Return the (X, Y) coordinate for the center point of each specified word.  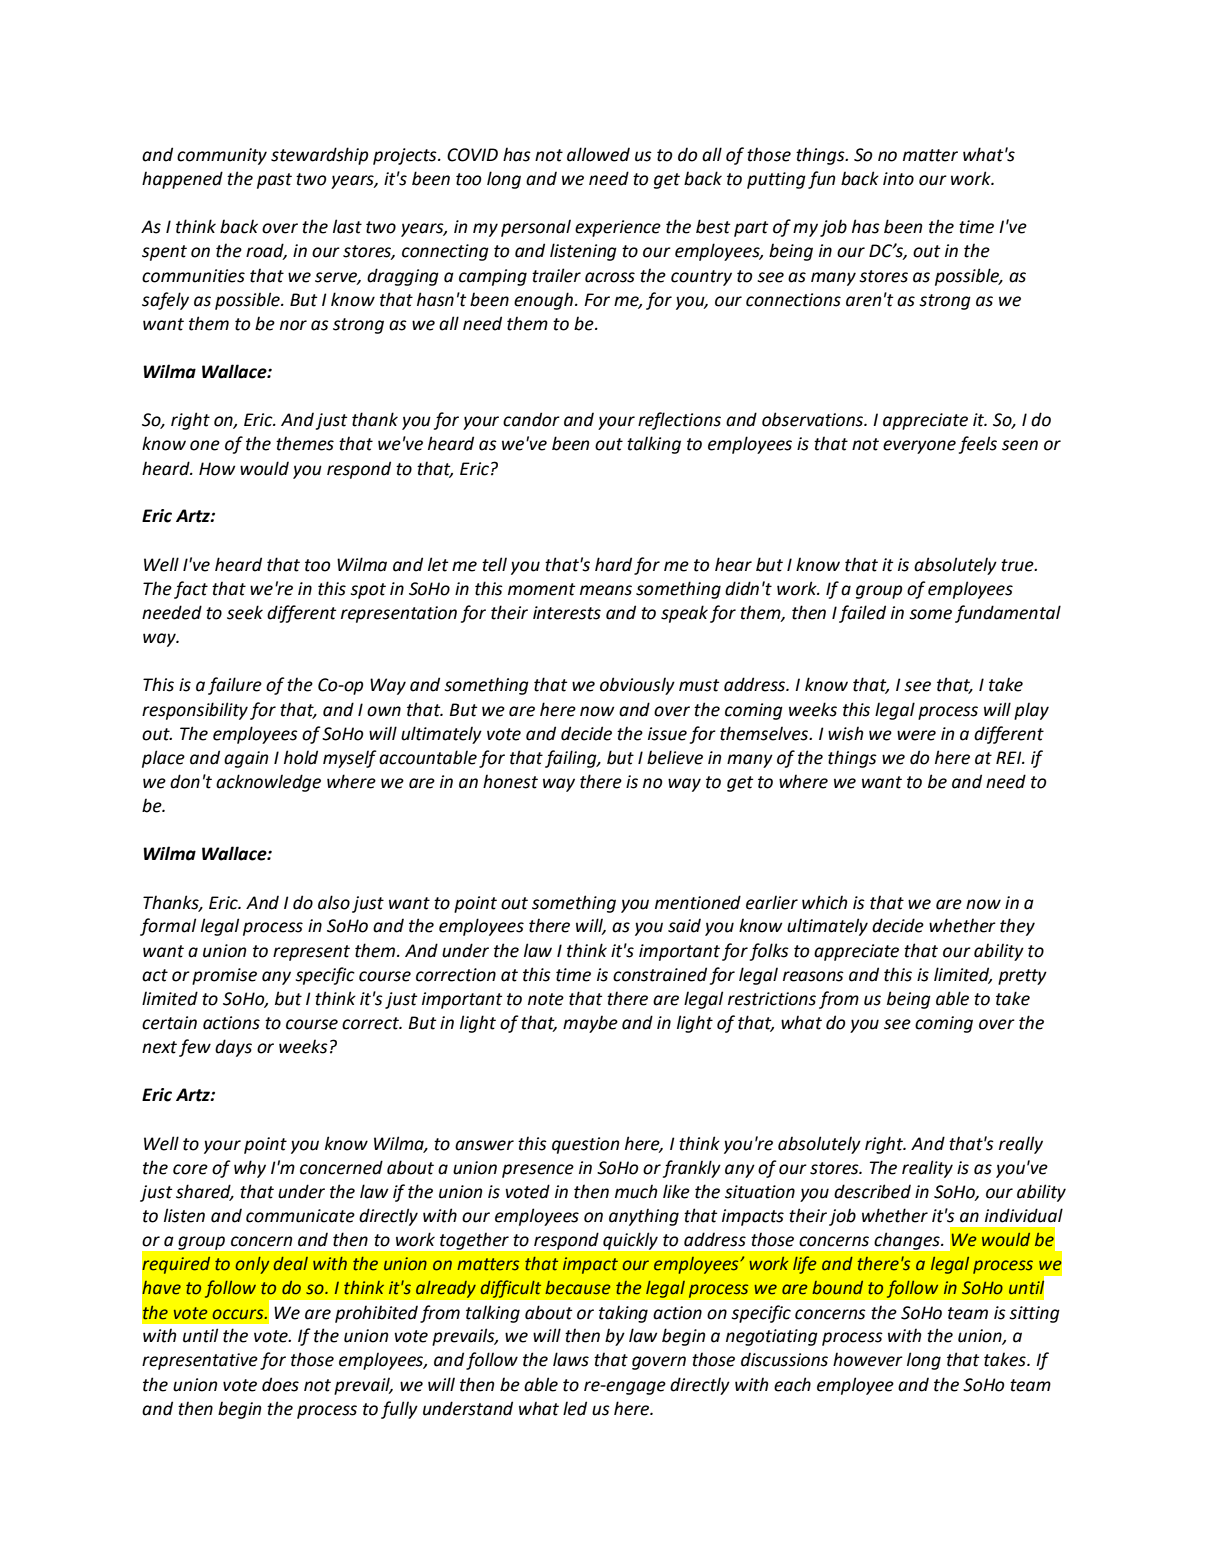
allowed (598, 154)
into (898, 179)
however (868, 1359)
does (280, 1384)
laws (571, 1359)
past (274, 181)
